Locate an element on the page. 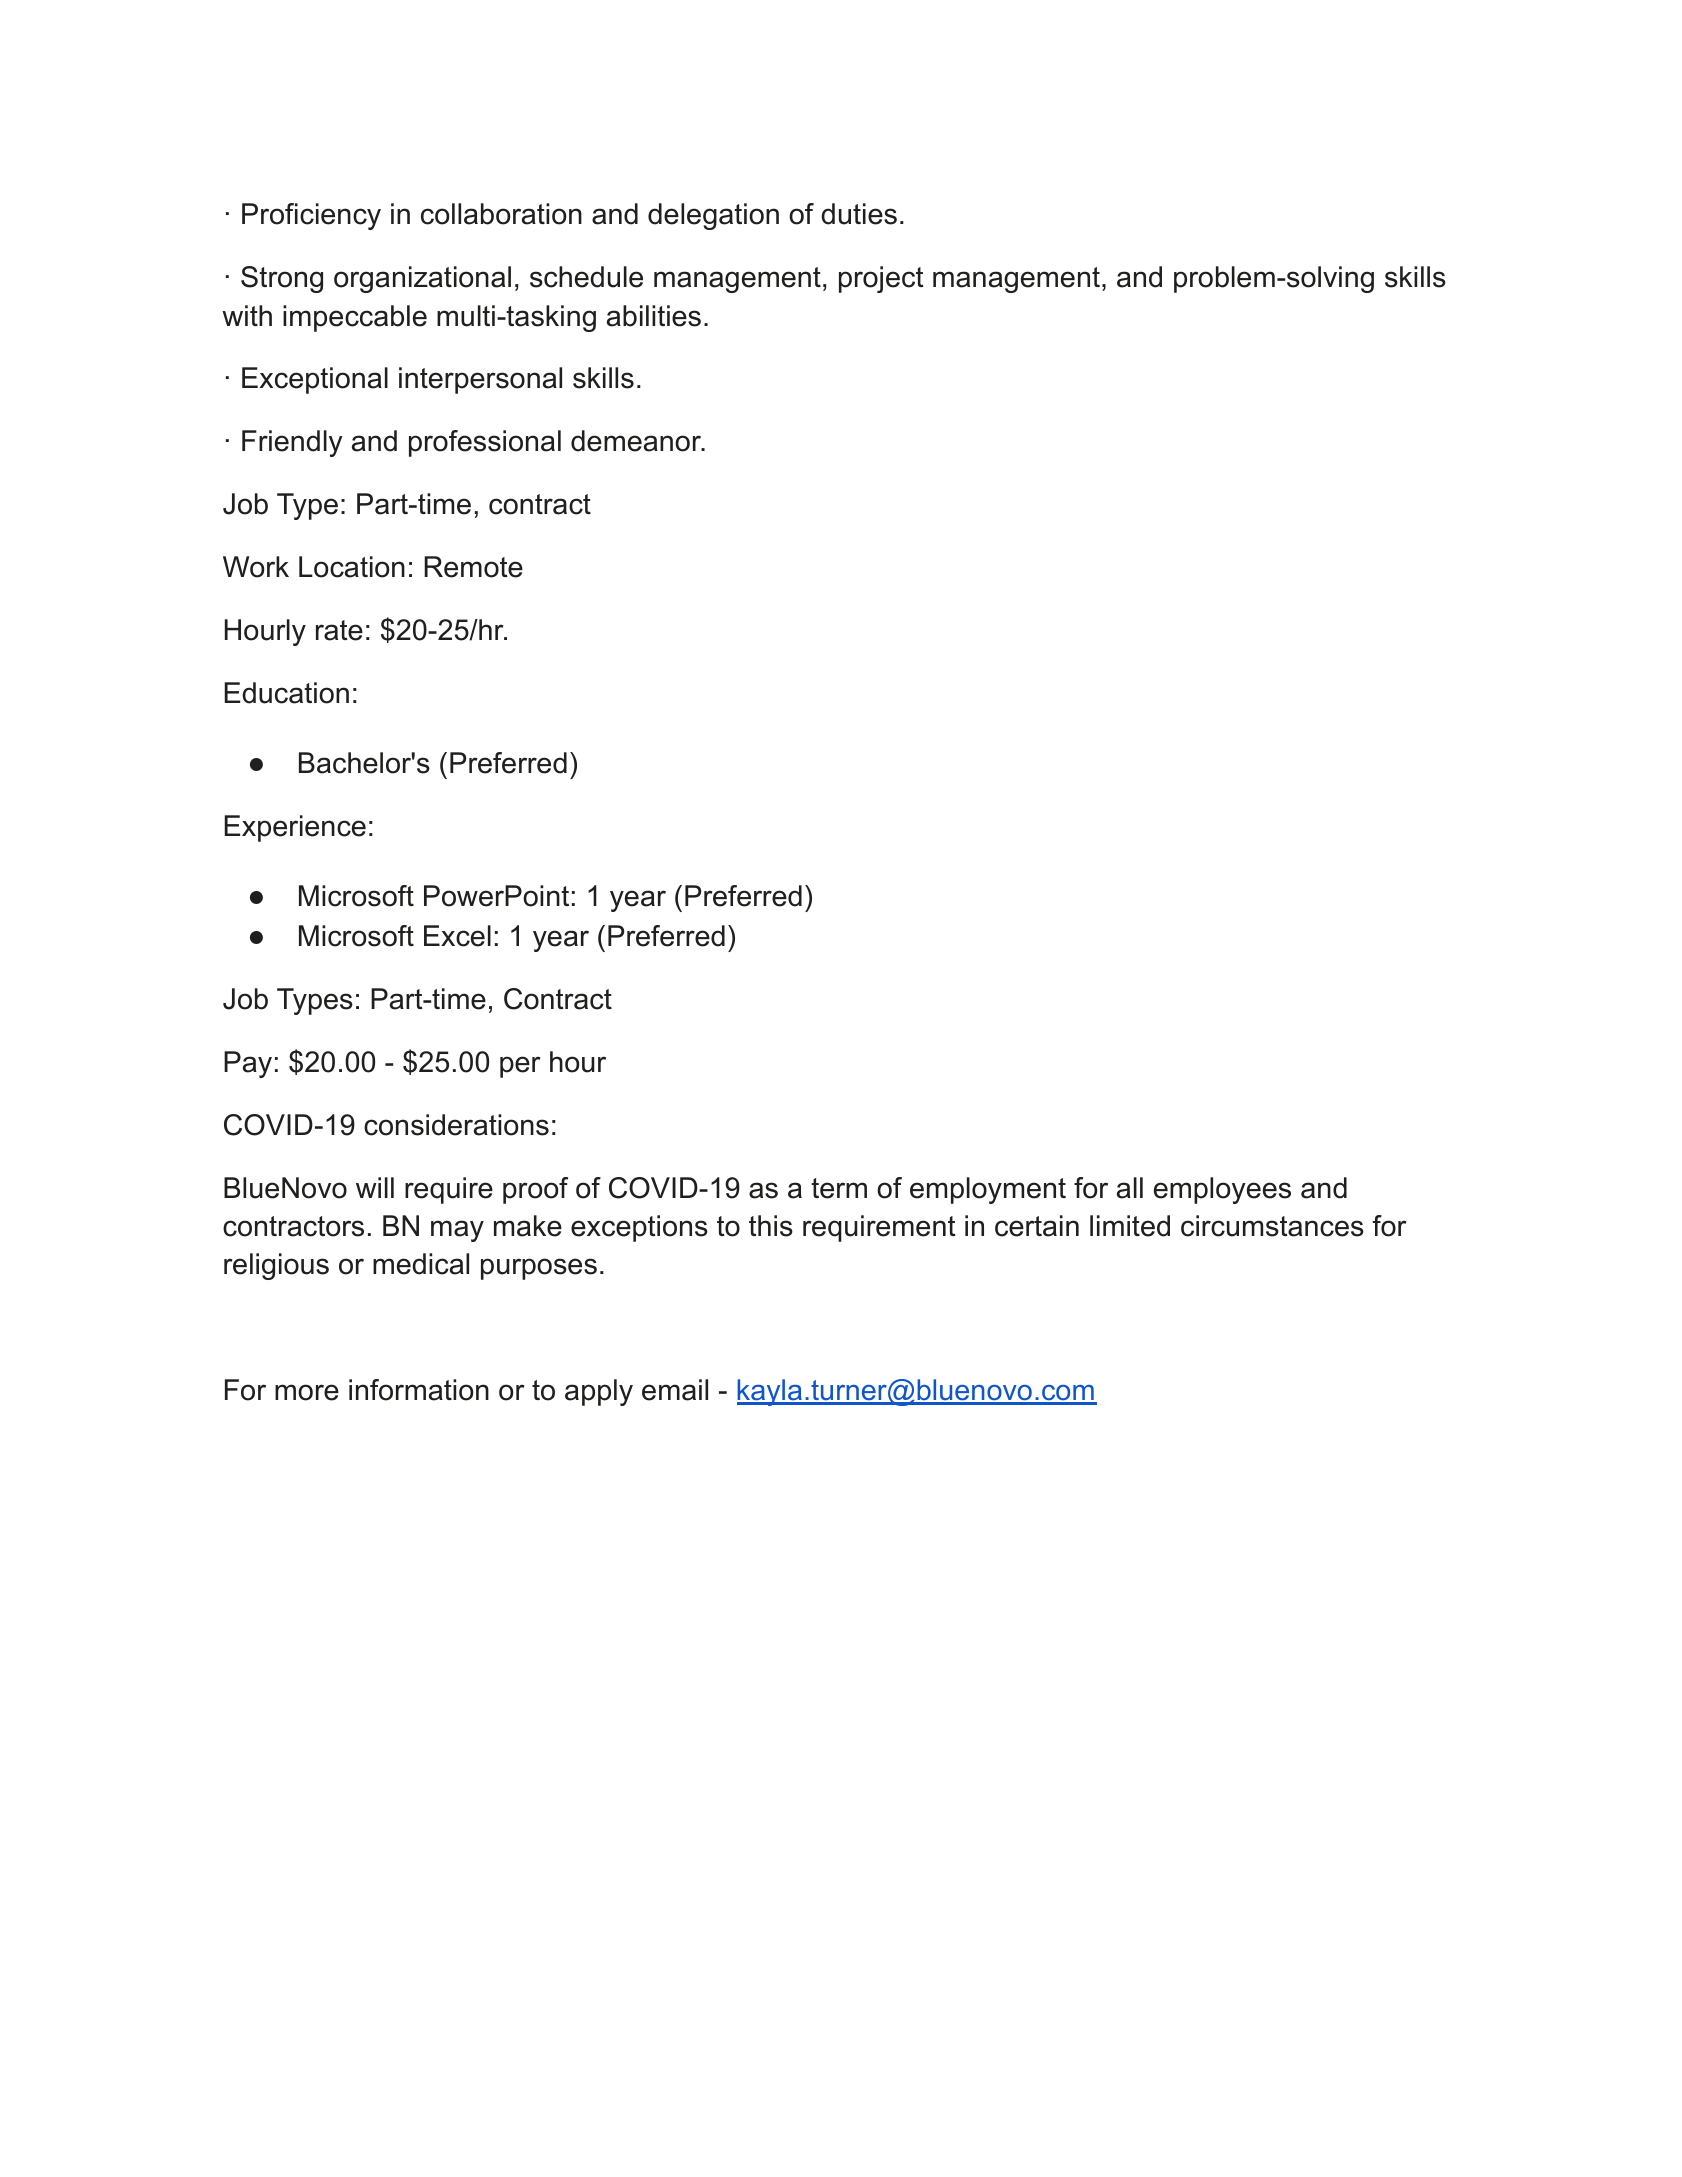 Image resolution: width=1682 pixels, height=2177 pixels. organizational is located at coordinates (422, 279).
